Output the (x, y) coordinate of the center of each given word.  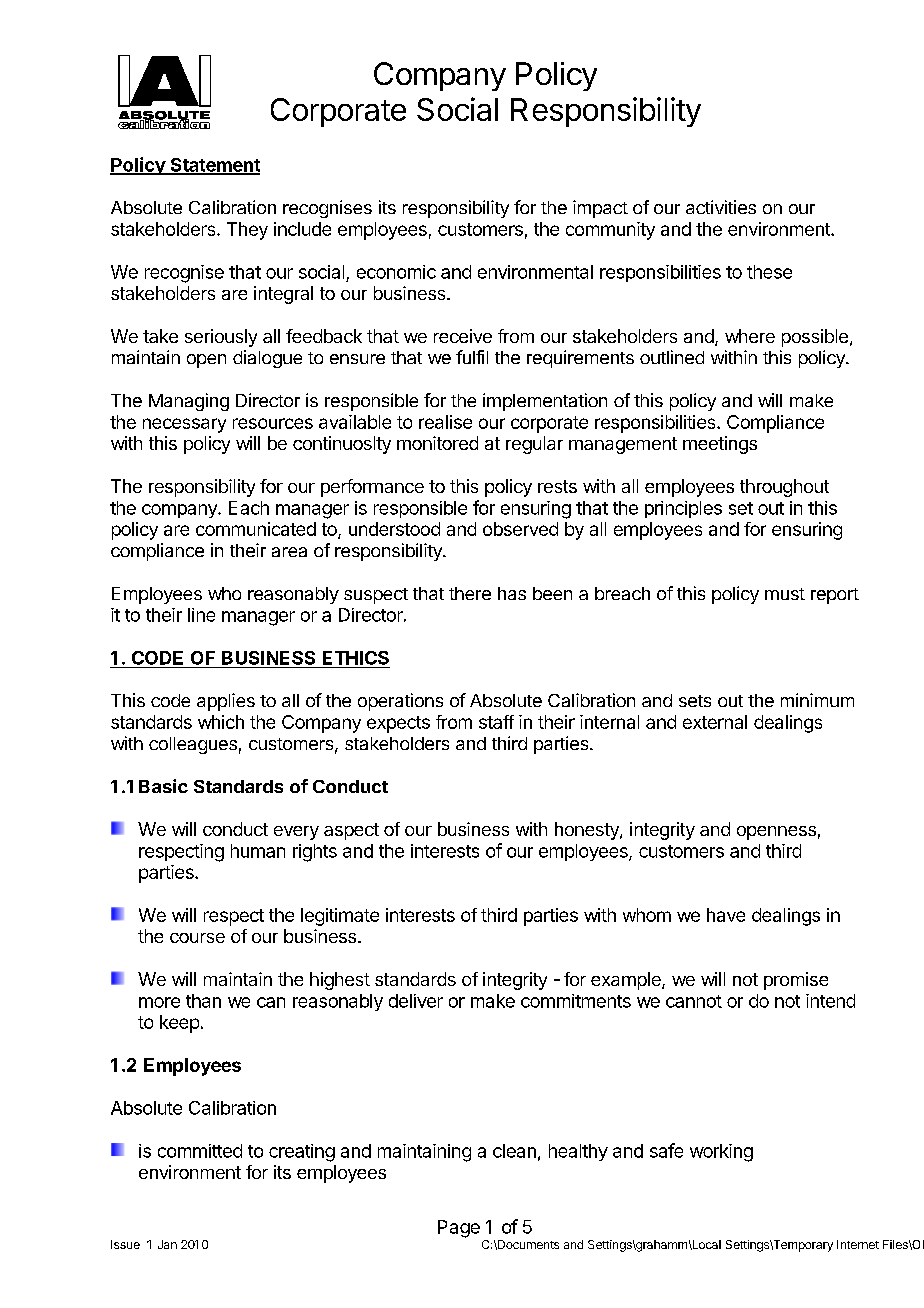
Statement (214, 166)
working (721, 1153)
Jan (167, 1244)
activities (721, 207)
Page (459, 1229)
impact (600, 209)
